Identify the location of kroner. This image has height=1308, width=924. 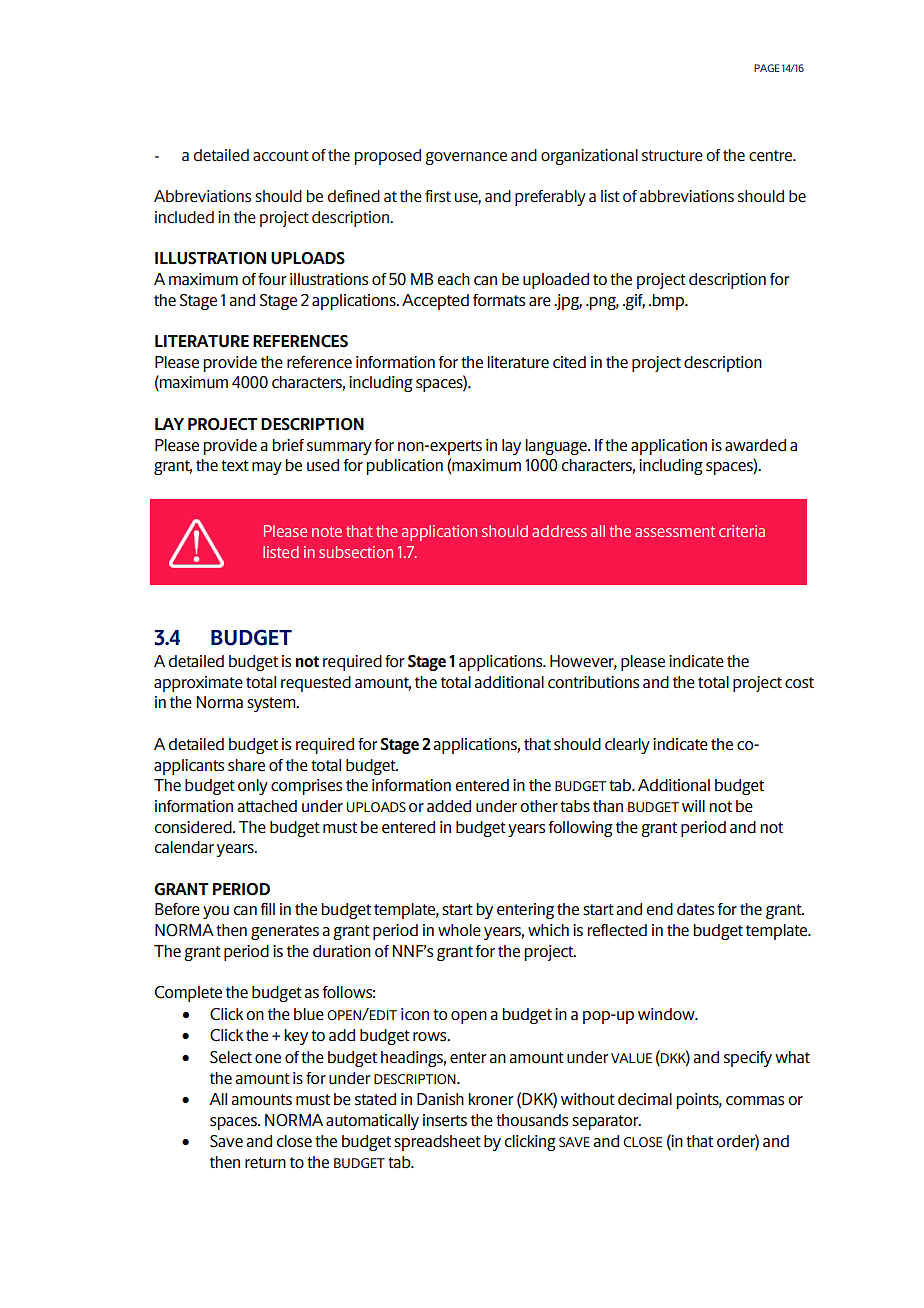
(490, 1099).
